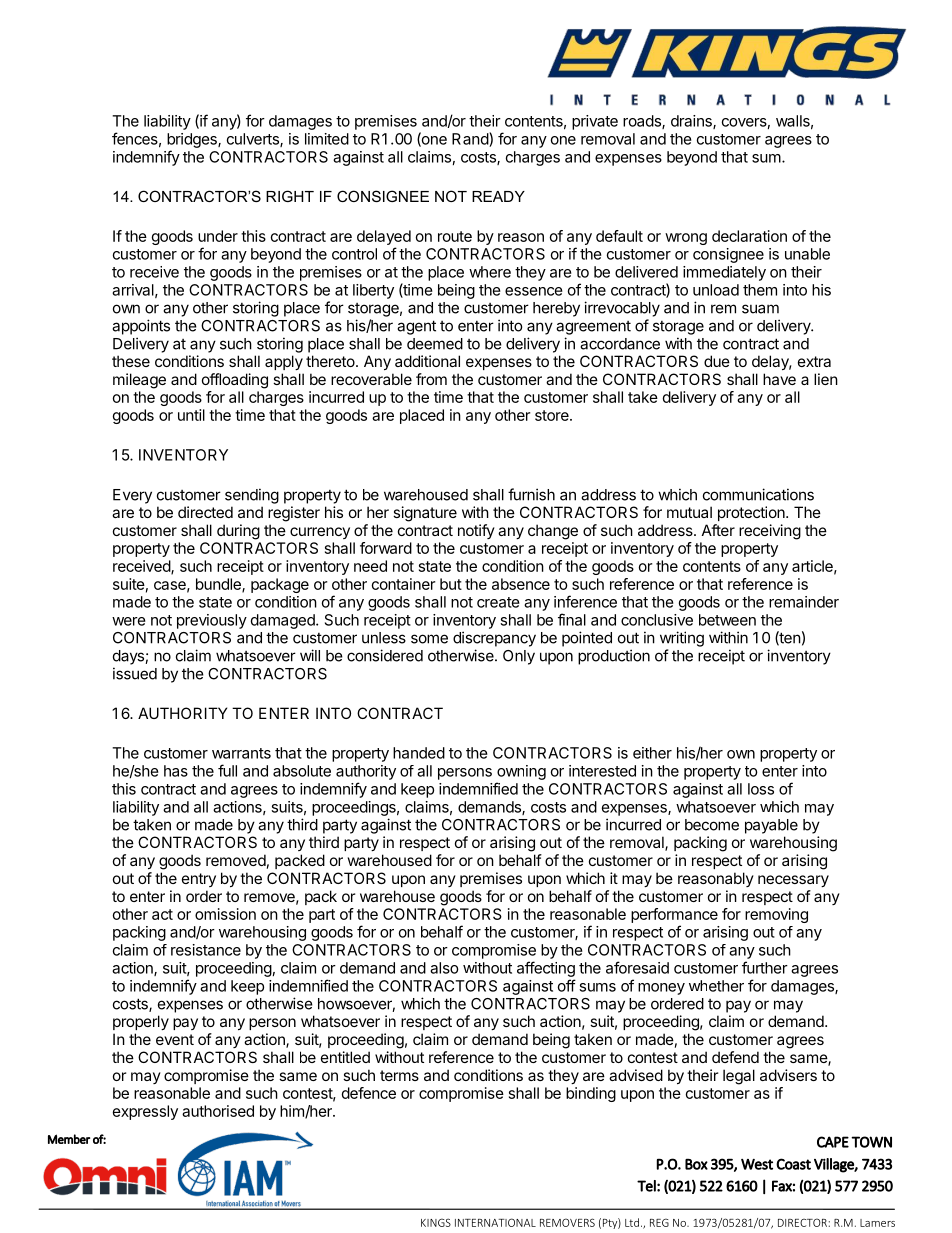 The width and height of the document is (952, 1233). Describe the element at coordinates (761, 789) in the document. I see `loss` at that location.
